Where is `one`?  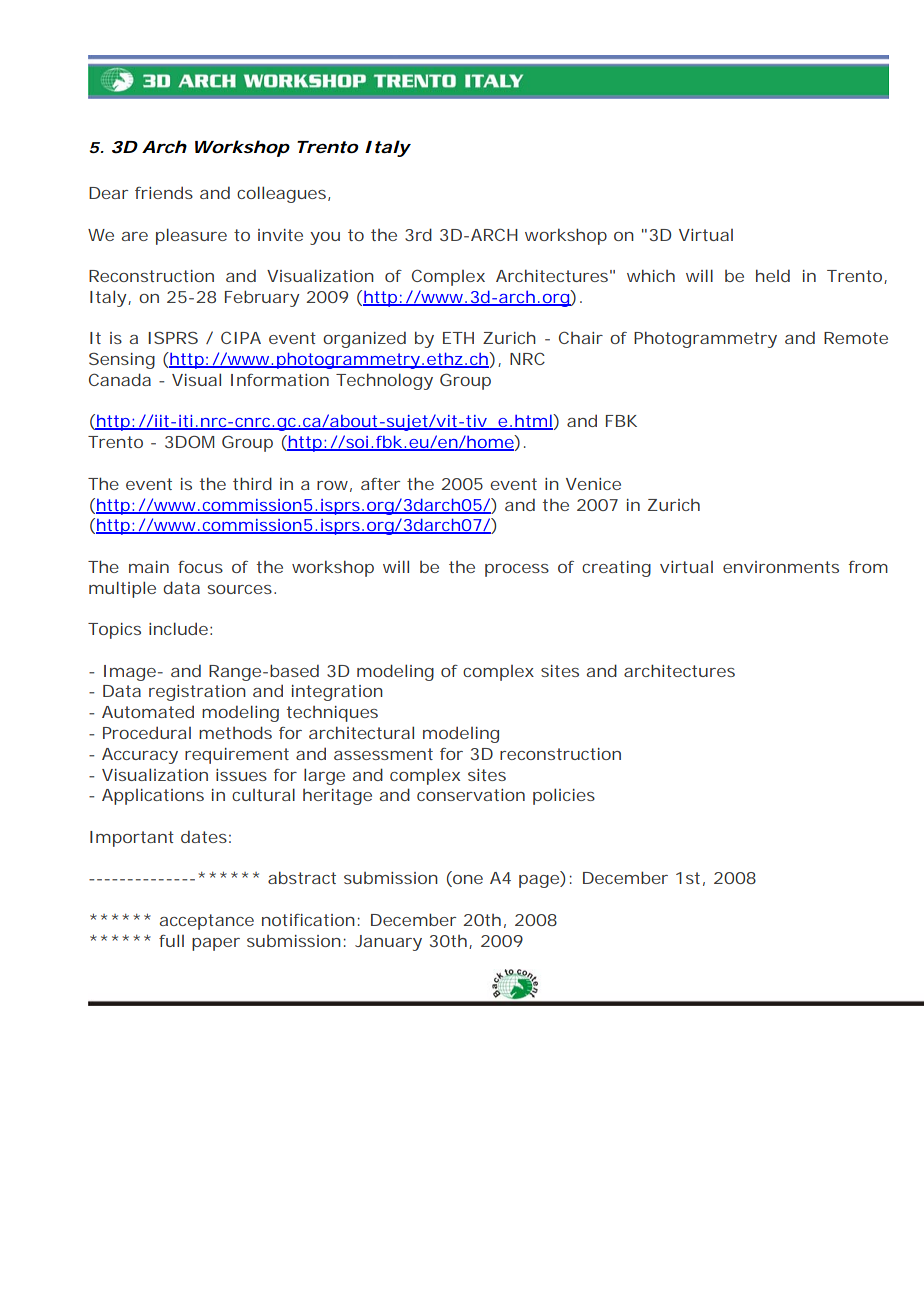 one is located at coordinates (467, 881).
